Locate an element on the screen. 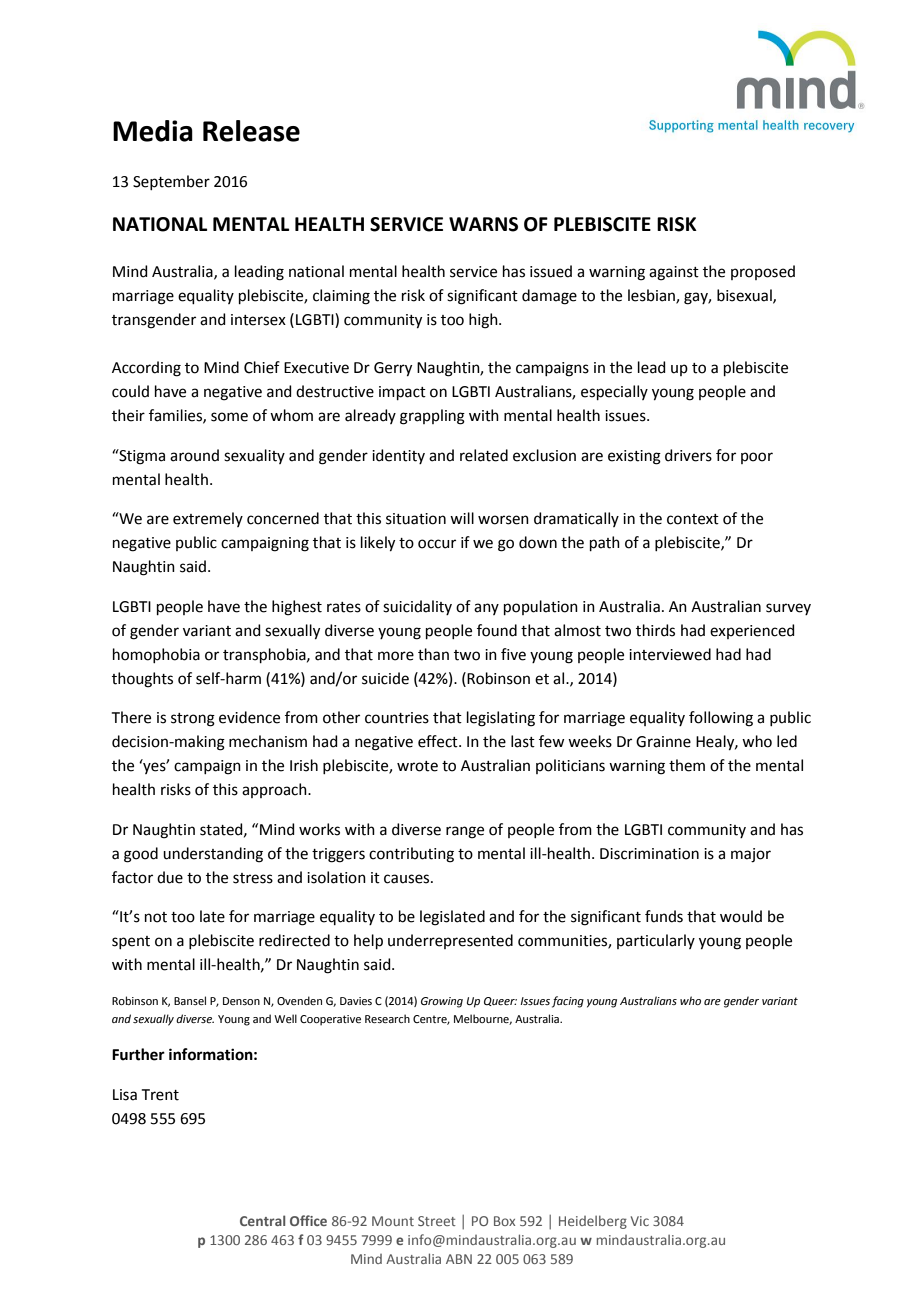  extremely is located at coordinates (208, 519).
